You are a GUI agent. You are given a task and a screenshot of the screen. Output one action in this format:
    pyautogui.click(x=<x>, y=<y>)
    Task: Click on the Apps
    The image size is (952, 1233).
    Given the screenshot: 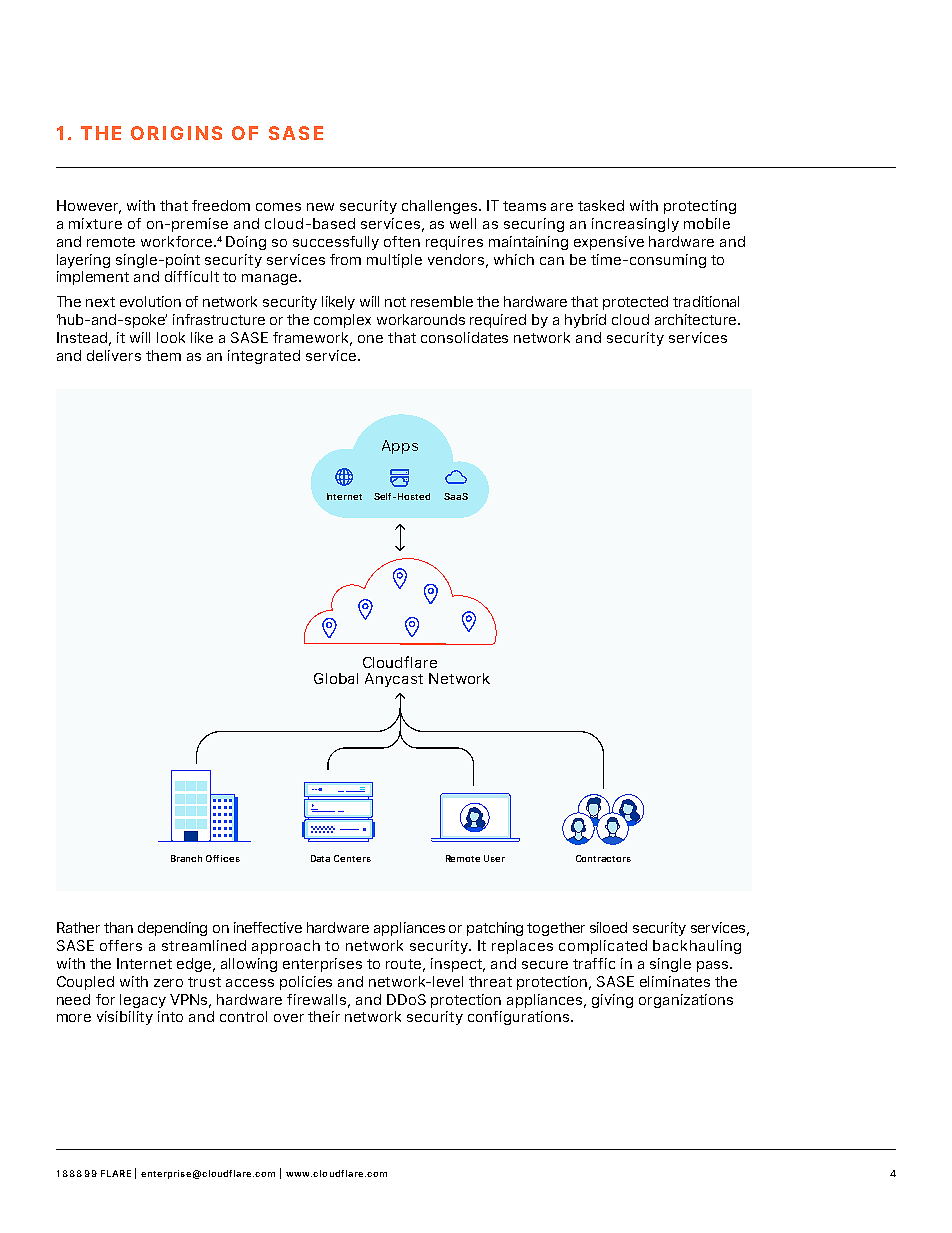 What is the action you would take?
    pyautogui.click(x=400, y=447)
